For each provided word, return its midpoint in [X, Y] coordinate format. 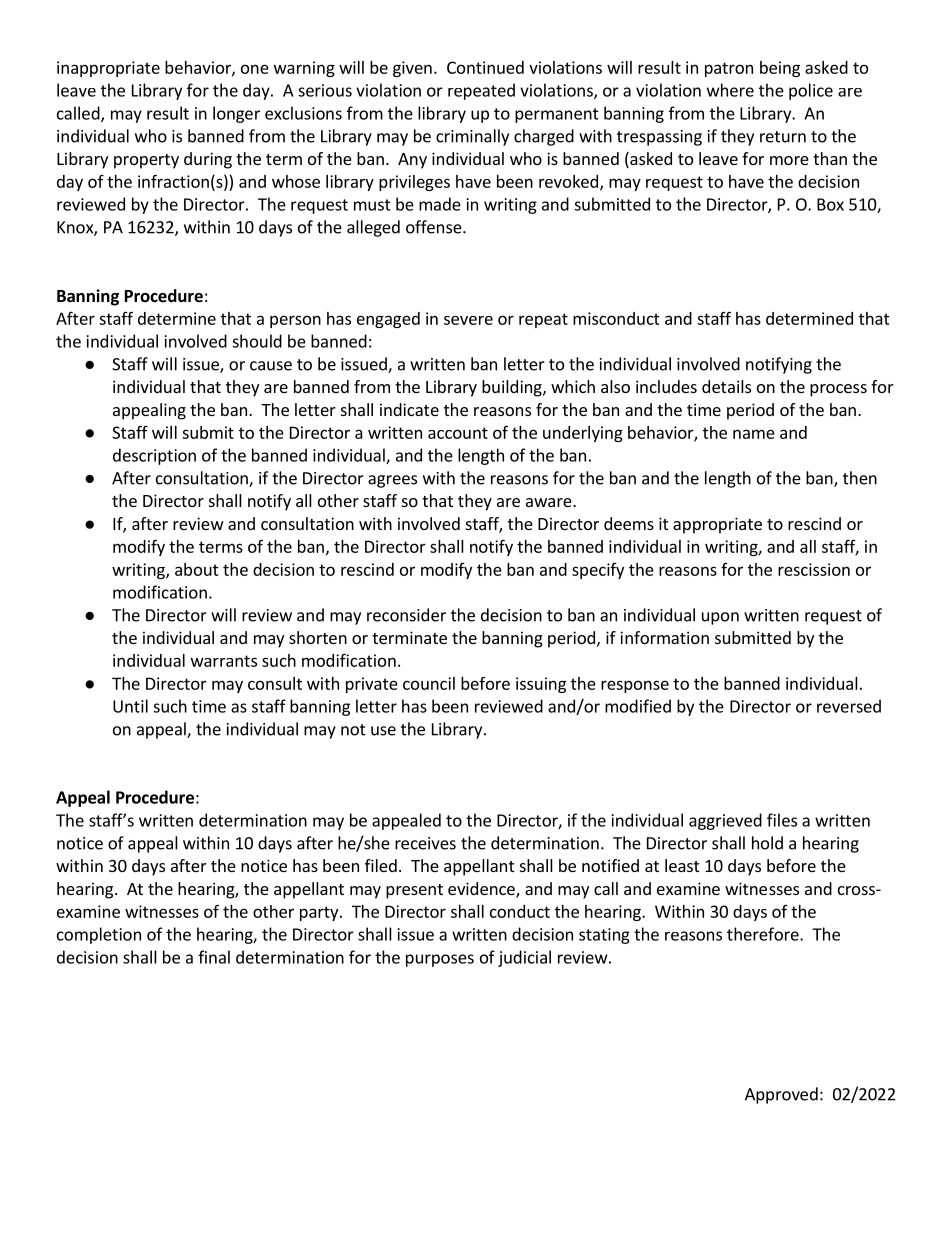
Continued [485, 67]
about [197, 569]
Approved [781, 1095]
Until [130, 706]
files [782, 820]
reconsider [406, 615]
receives [425, 843]
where [730, 90]
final [214, 957]
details [726, 386]
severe [468, 320]
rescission [814, 569]
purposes [440, 960]
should [257, 341]
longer [236, 114]
